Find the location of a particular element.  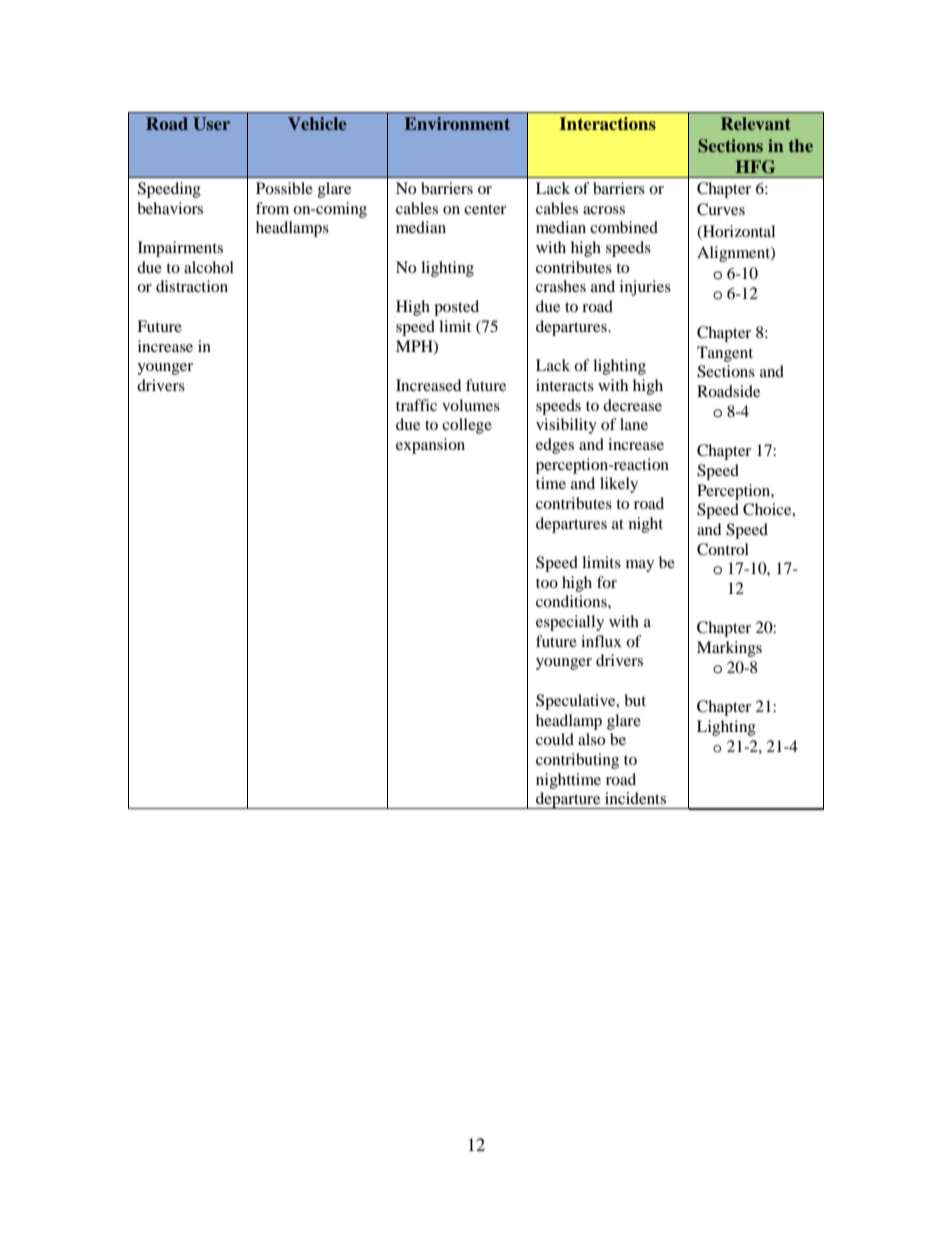

Environment is located at coordinates (457, 123).
